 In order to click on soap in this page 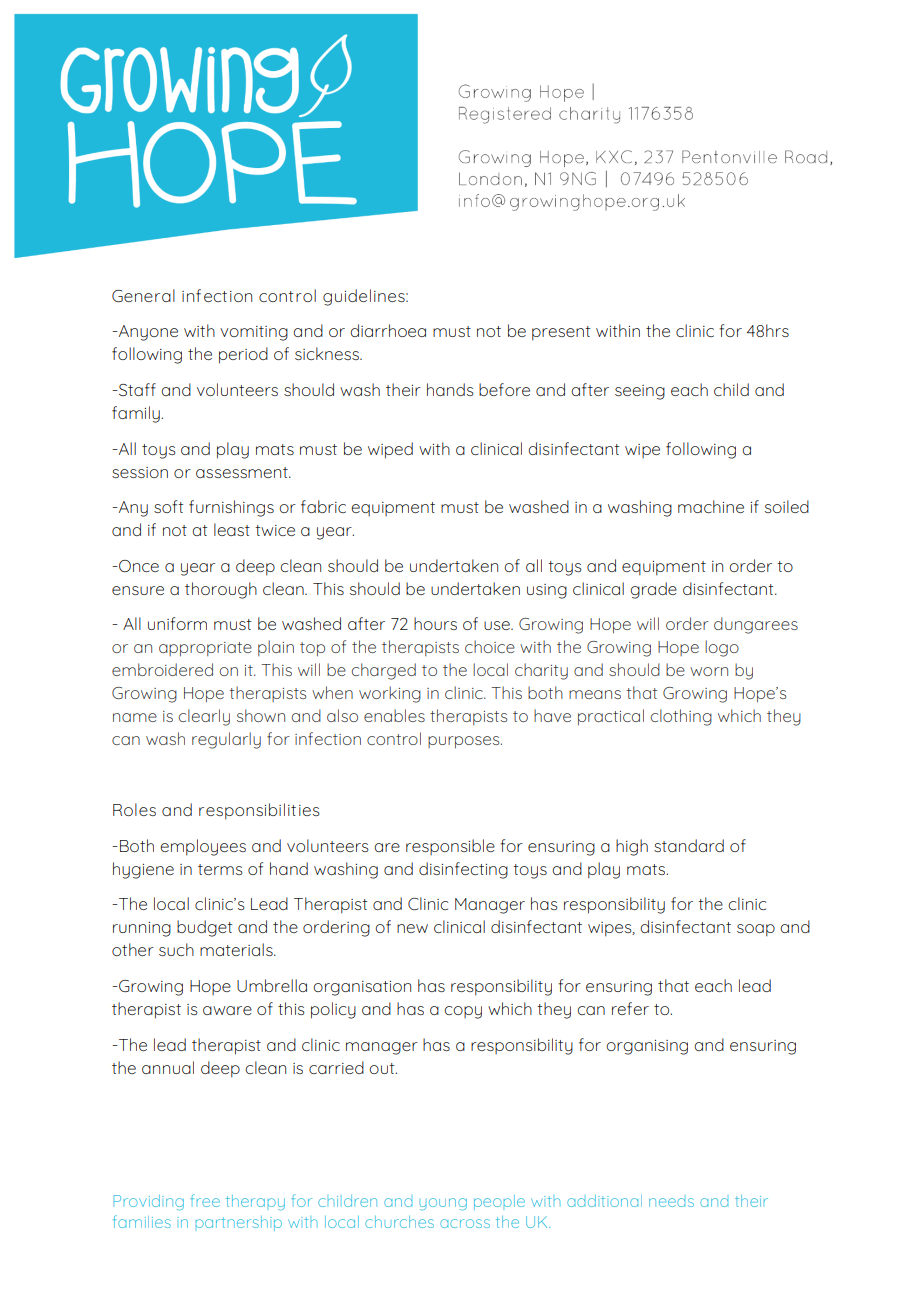, I will do `click(756, 930)`.
